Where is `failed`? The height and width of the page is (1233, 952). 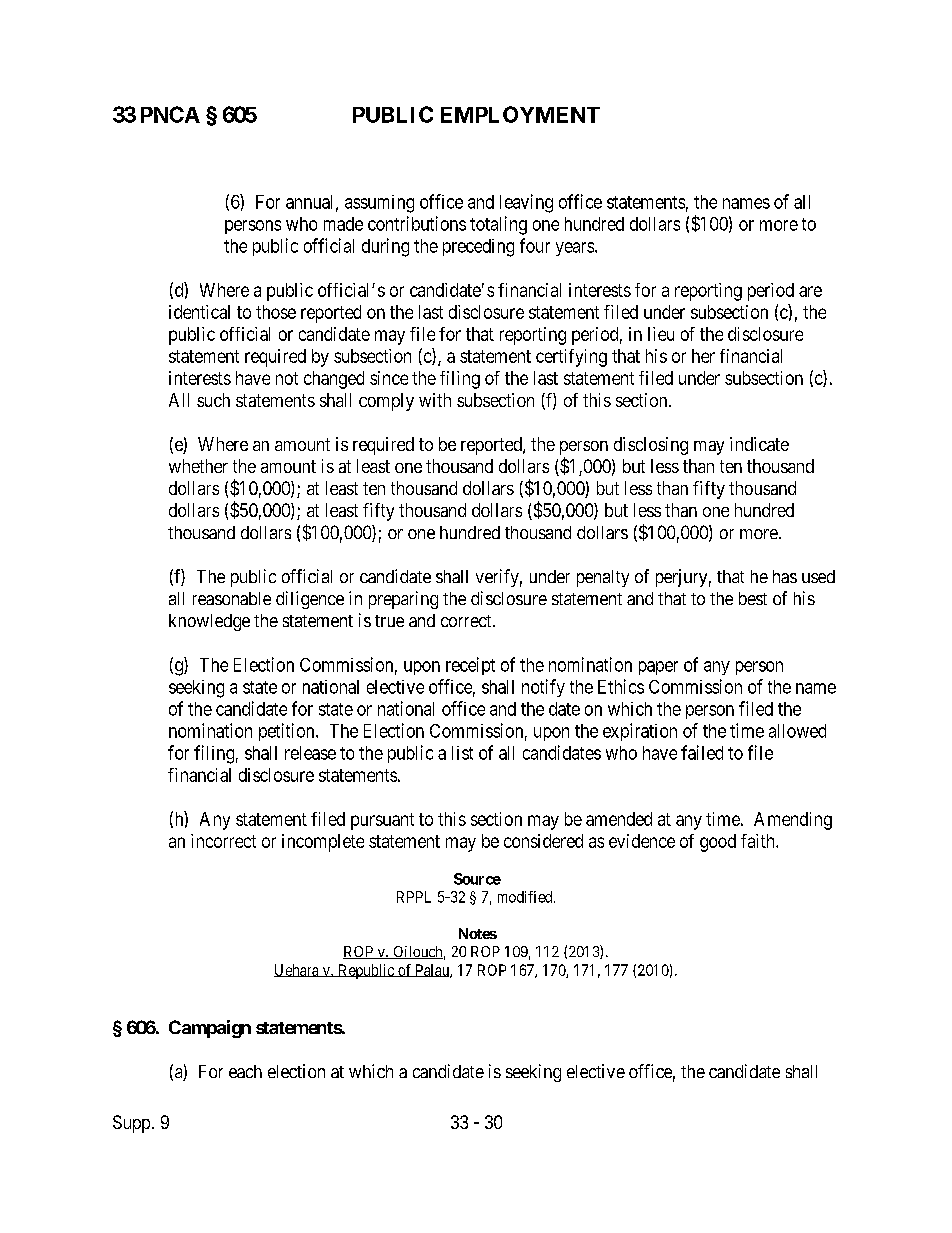
failed is located at coordinates (702, 752).
